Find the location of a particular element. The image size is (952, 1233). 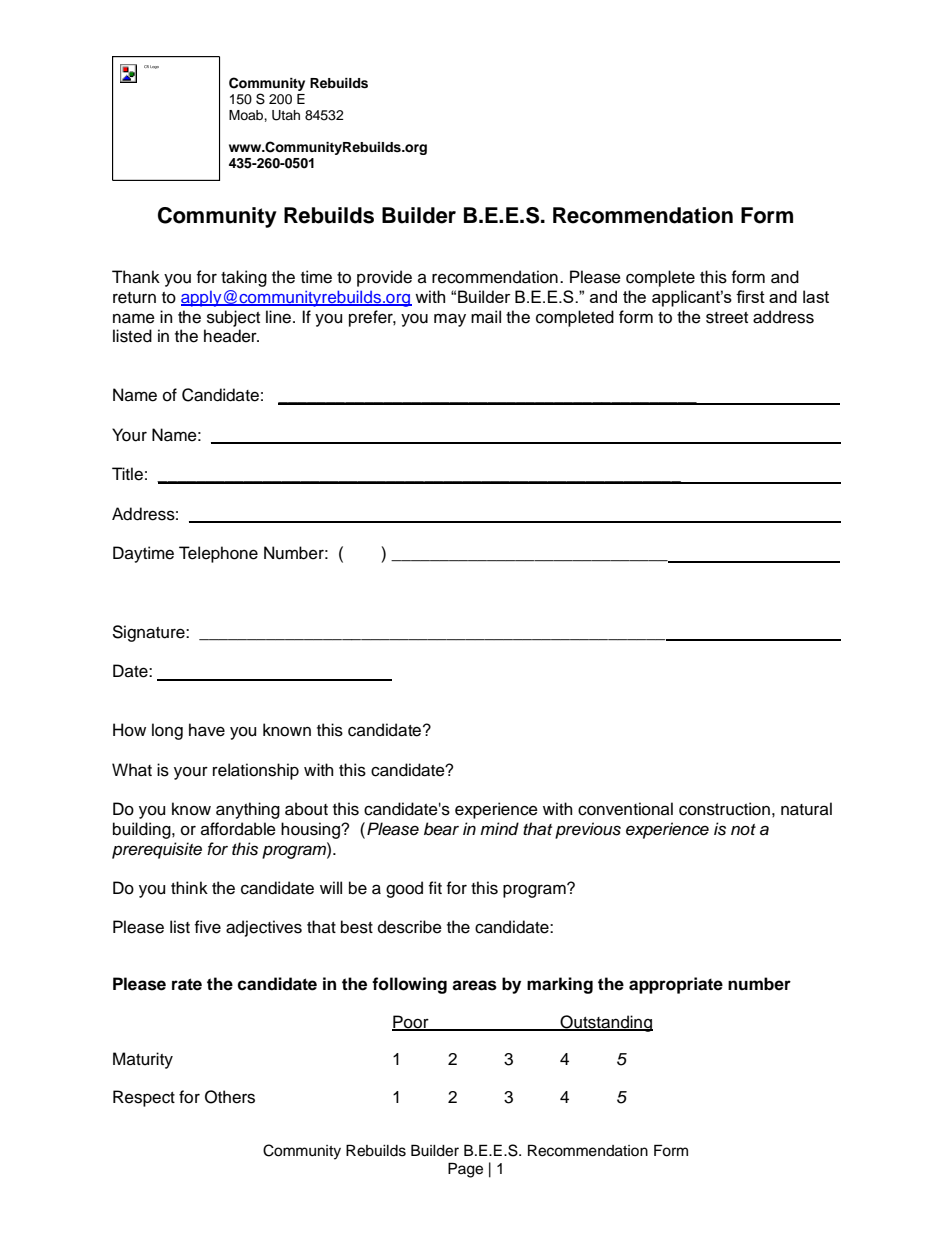

first is located at coordinates (750, 296).
